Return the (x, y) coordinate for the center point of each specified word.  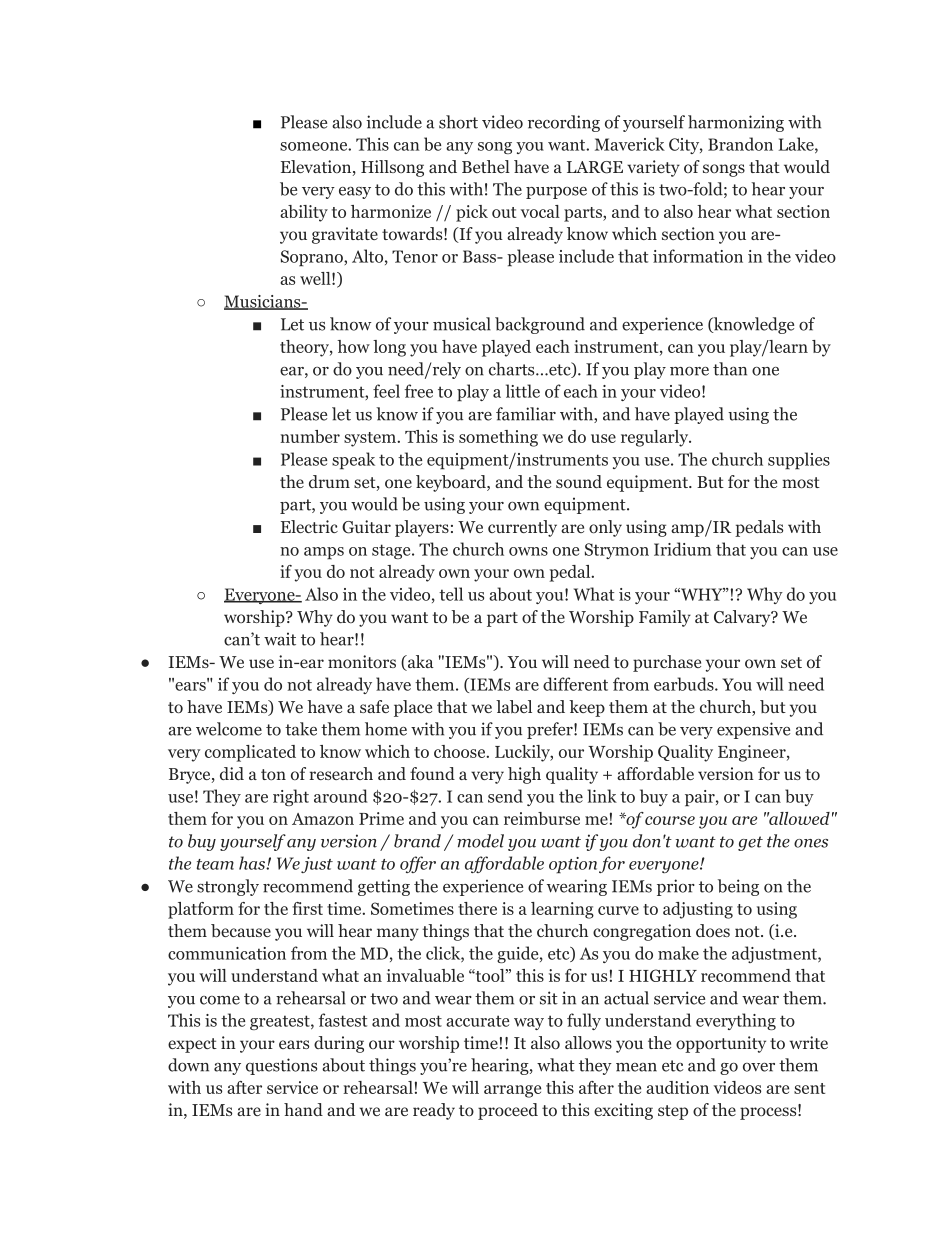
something (498, 438)
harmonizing (736, 123)
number (310, 436)
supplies (799, 461)
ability (304, 213)
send (505, 796)
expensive (753, 730)
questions (281, 1066)
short (458, 122)
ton (273, 775)
